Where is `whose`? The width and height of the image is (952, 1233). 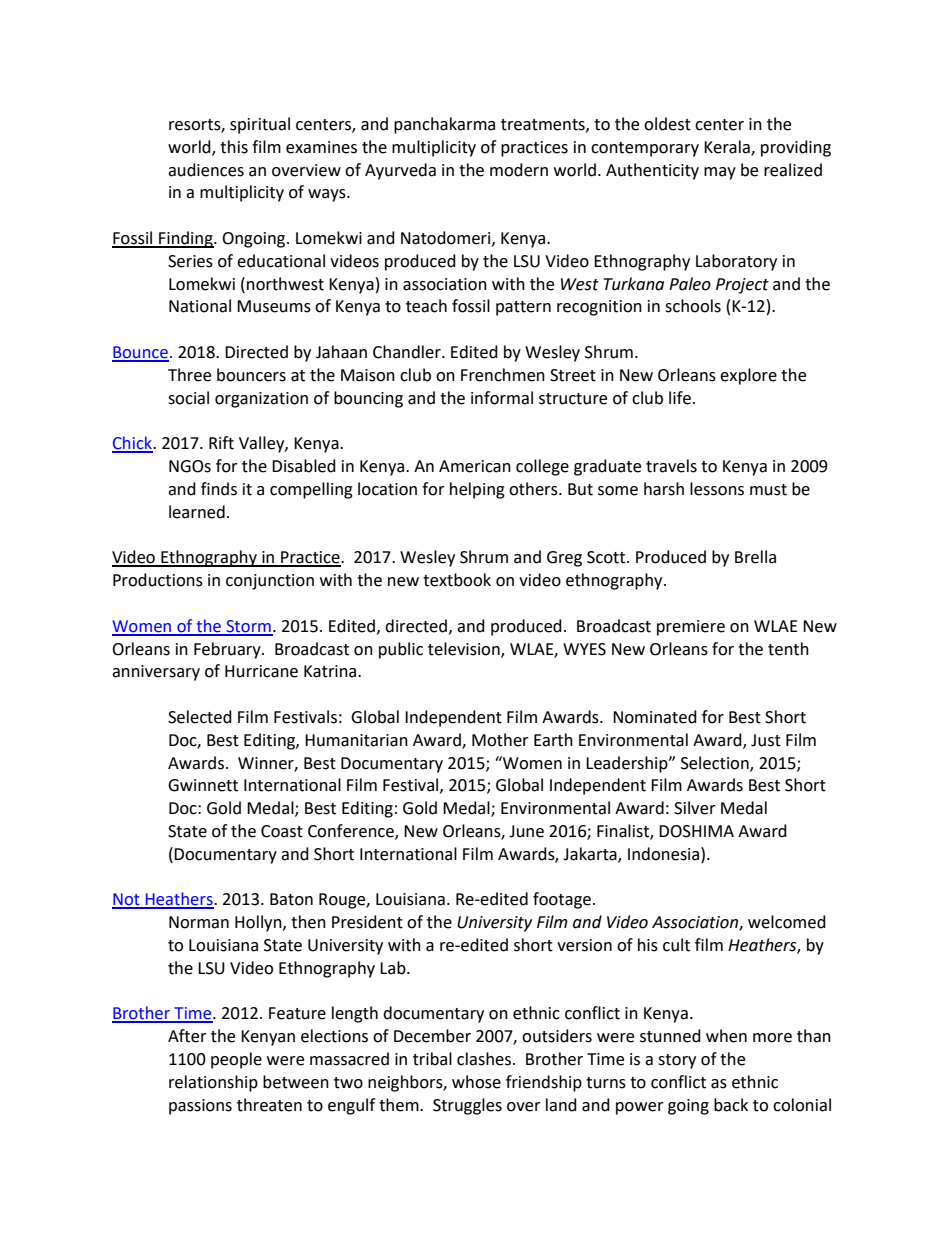 whose is located at coordinates (476, 1082).
